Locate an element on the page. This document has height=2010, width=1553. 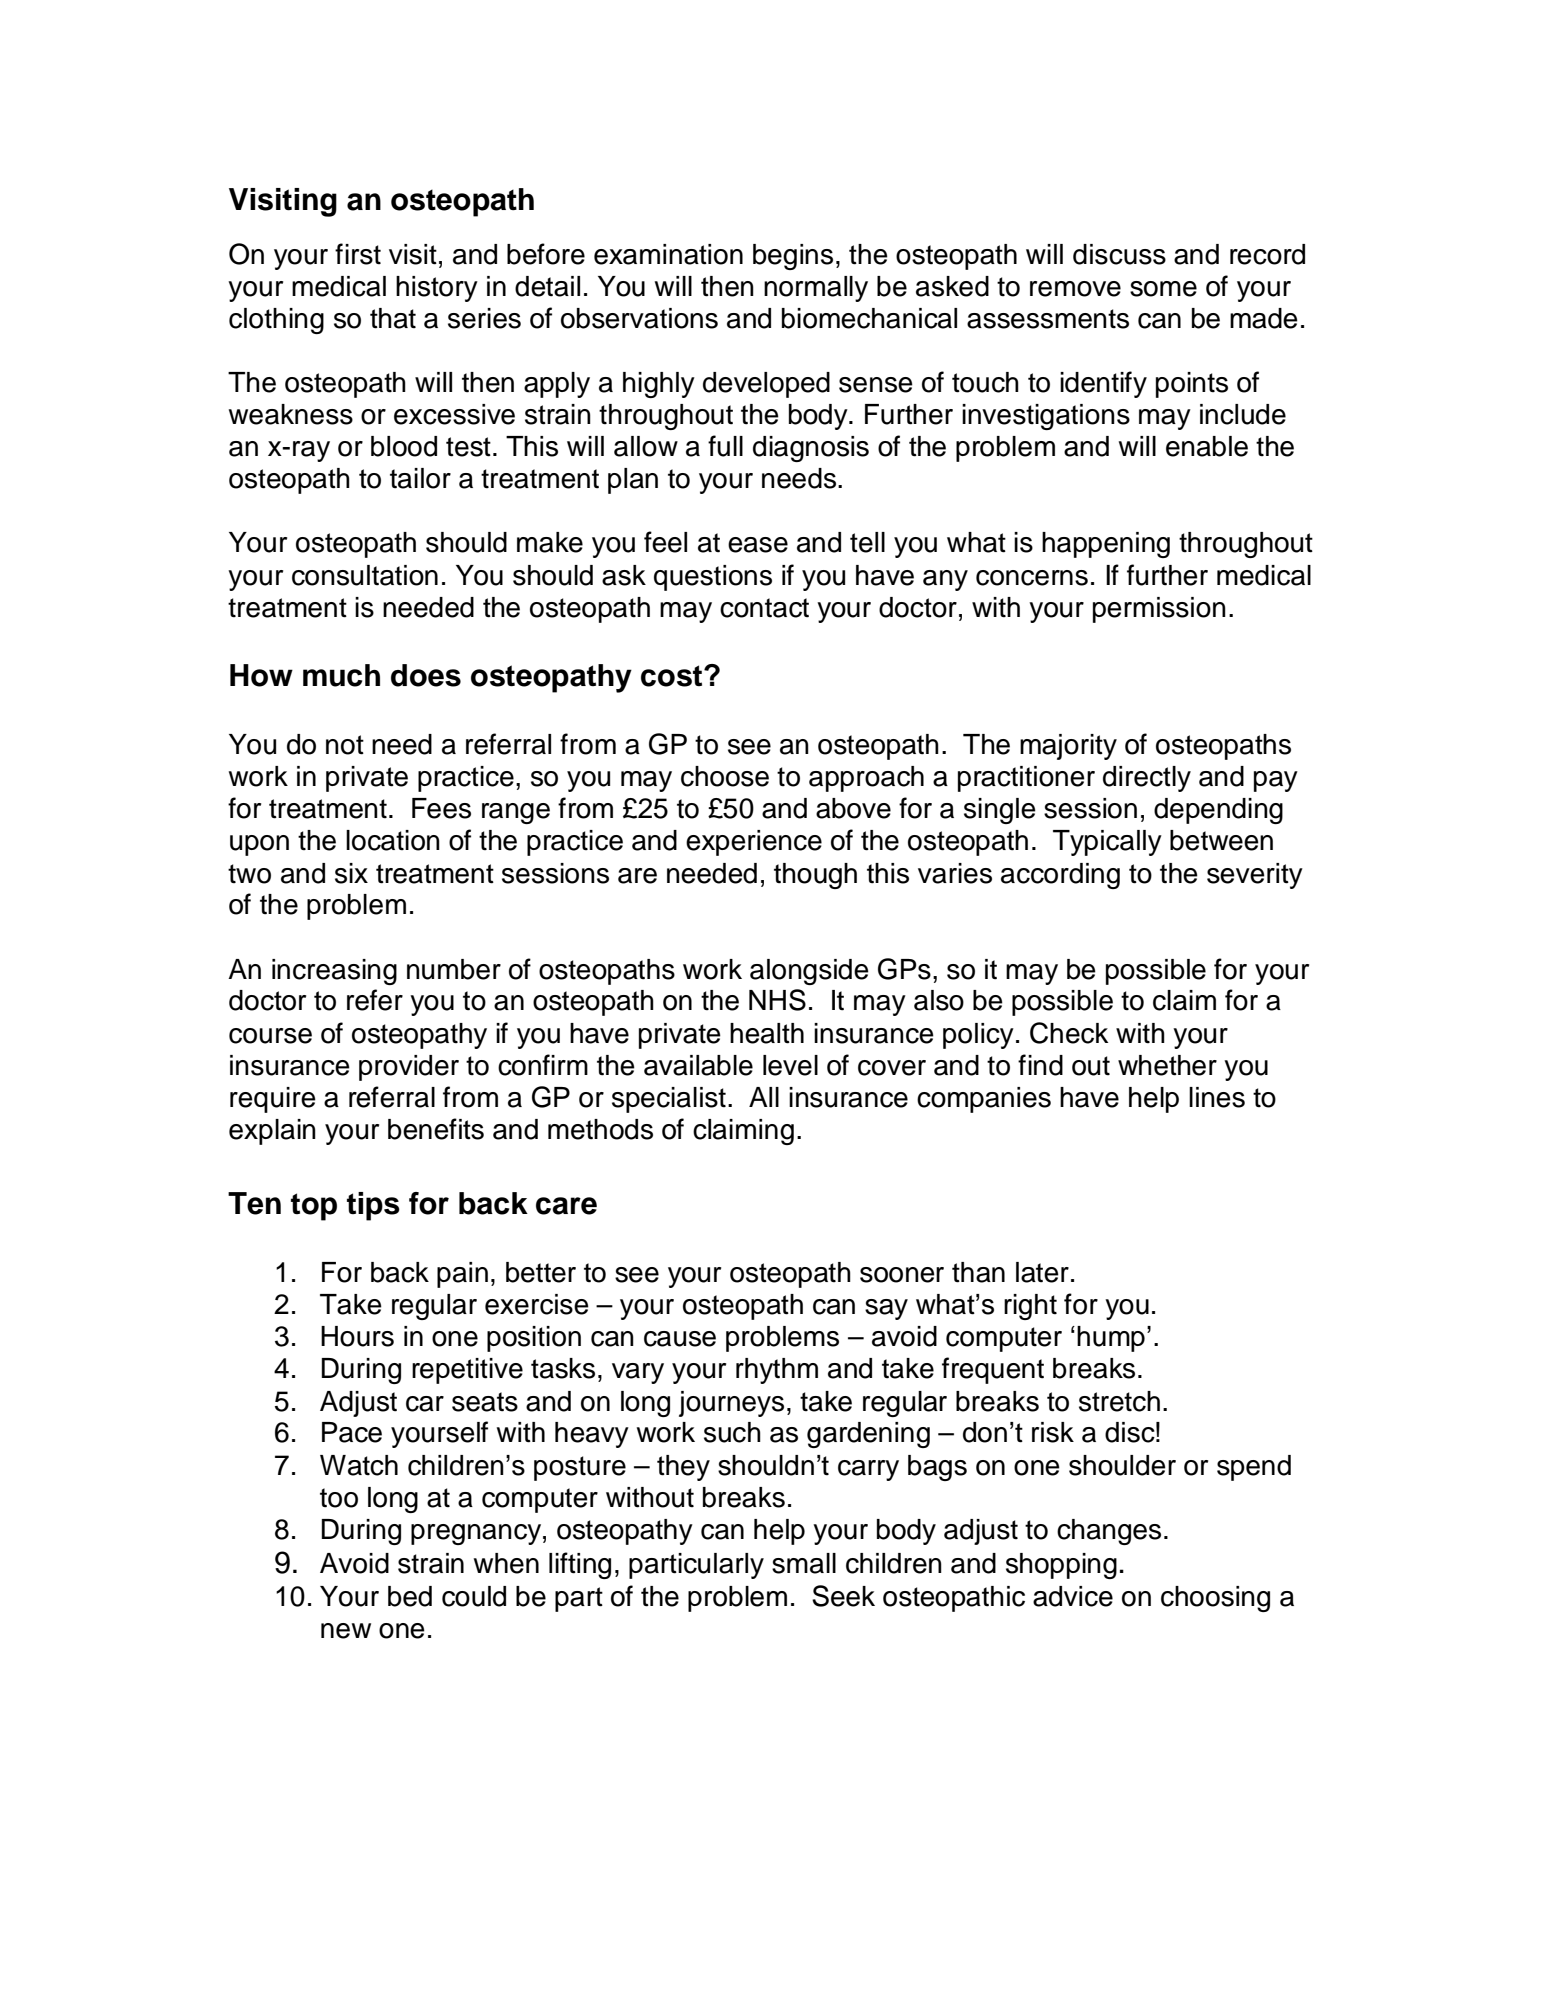
some is located at coordinates (1163, 289).
